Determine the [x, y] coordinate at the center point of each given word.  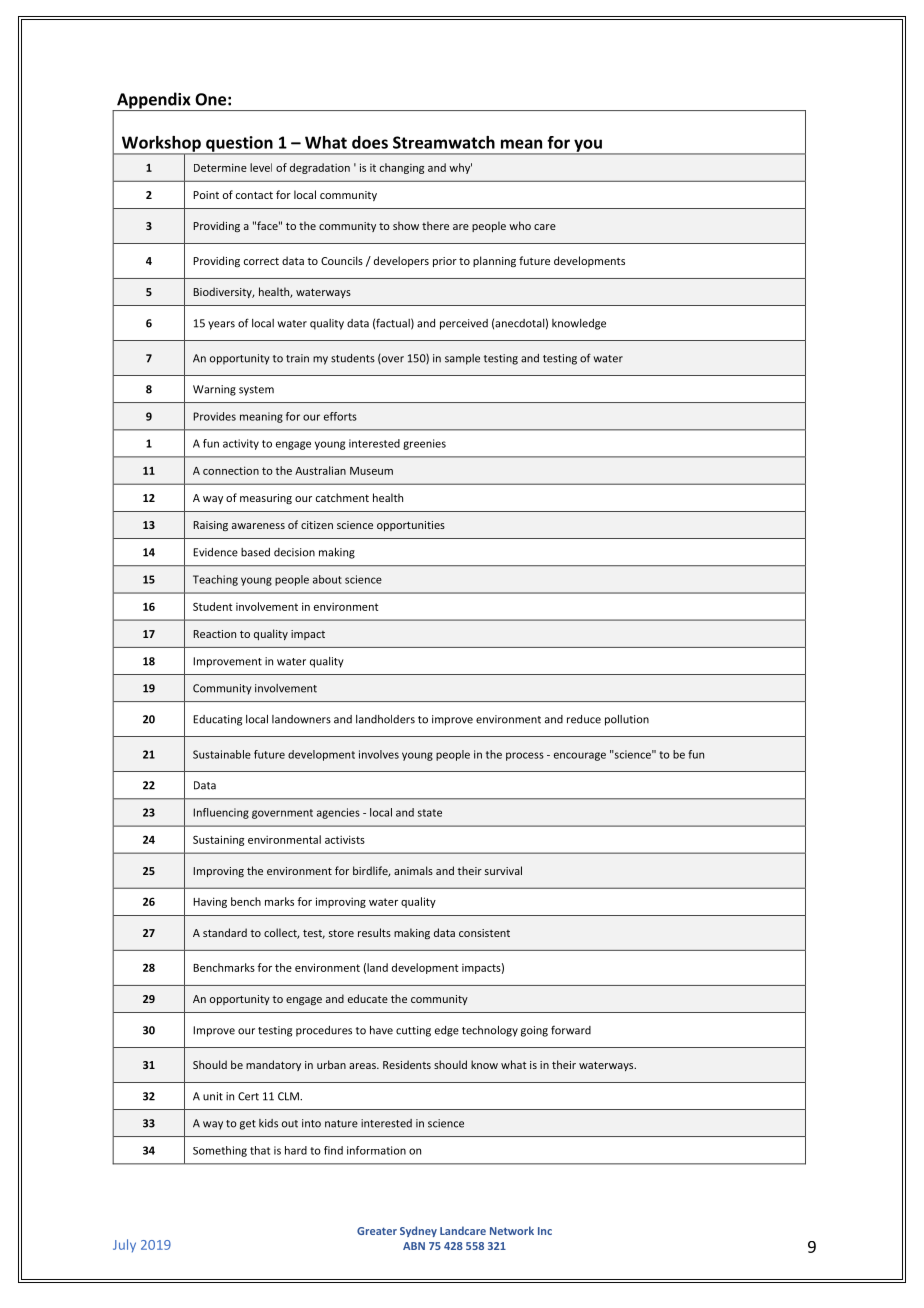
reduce [584, 719]
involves [379, 754]
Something [220, 1151]
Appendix [154, 101]
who [520, 225]
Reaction [214, 634]
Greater [377, 1231]
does [370, 142]
